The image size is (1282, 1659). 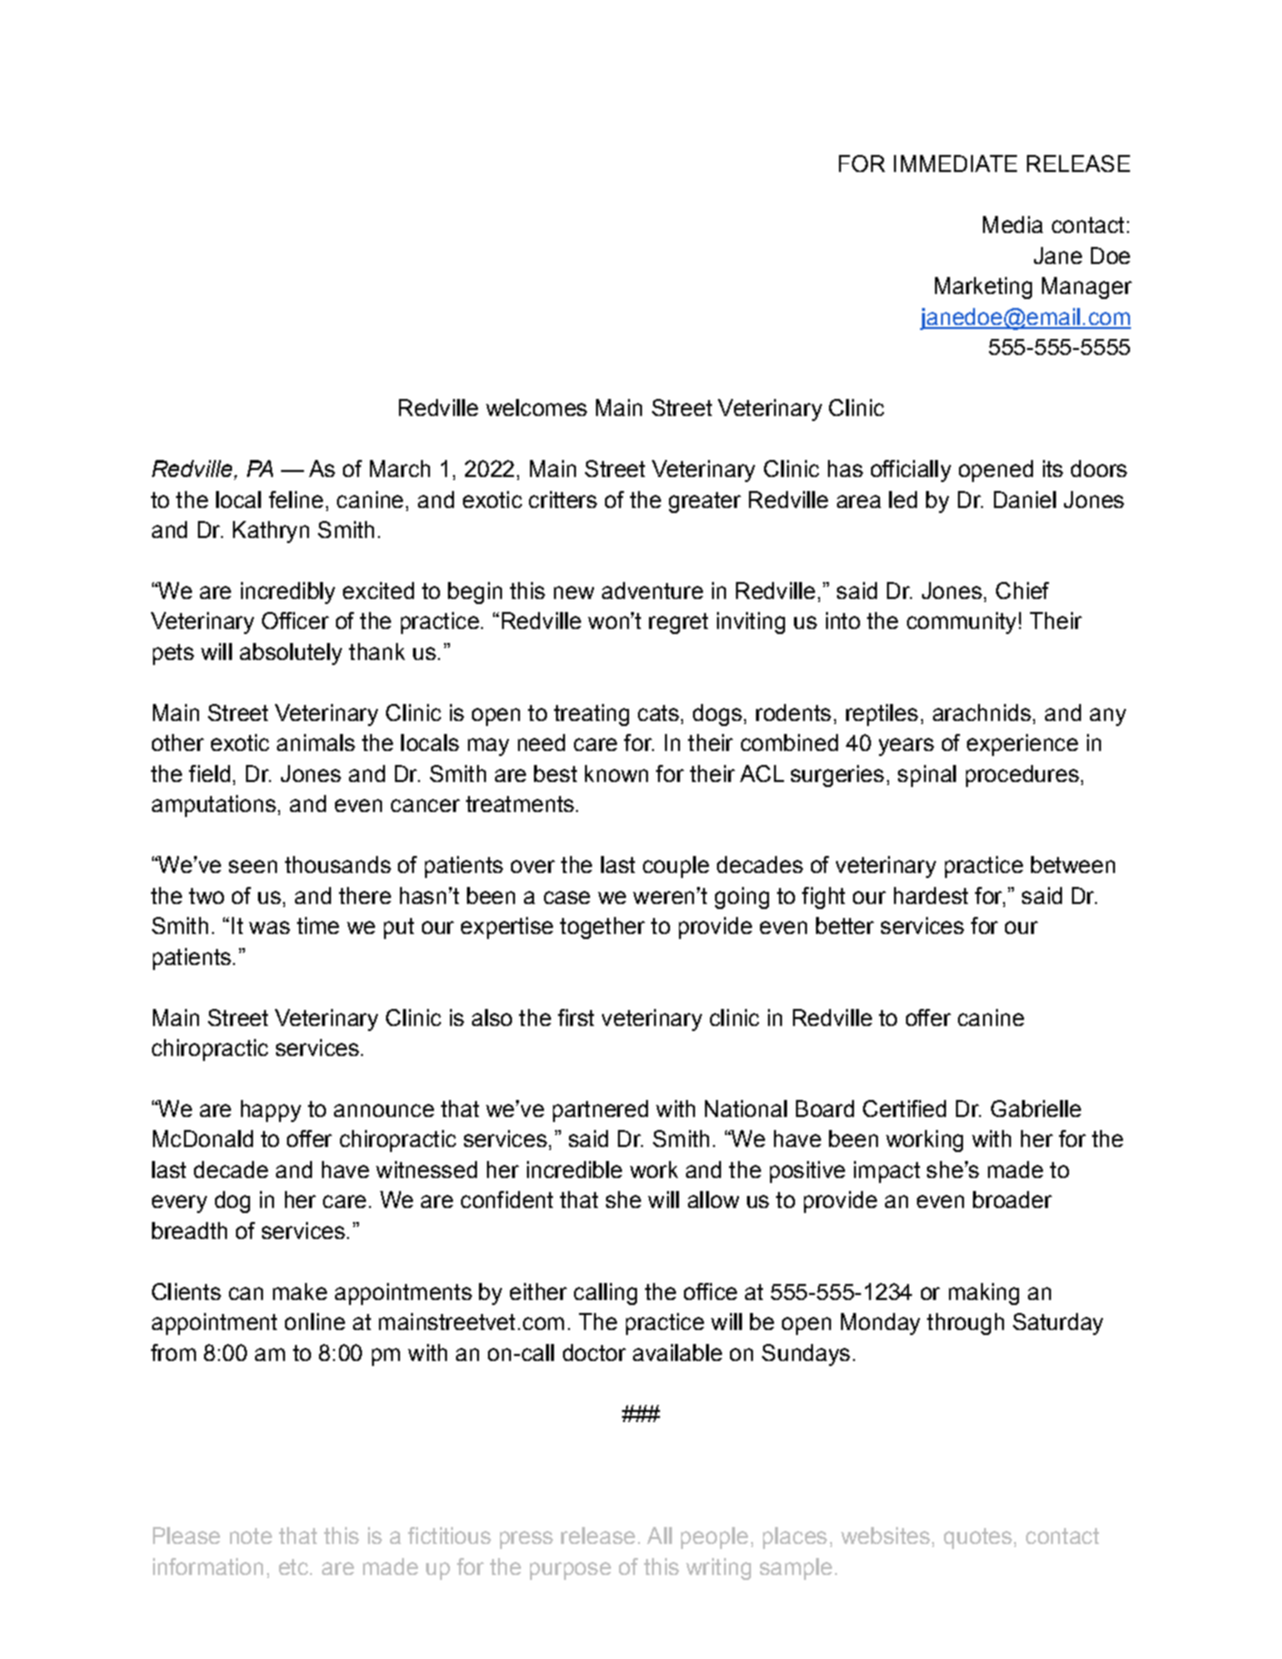 What do you see at coordinates (983, 288) in the screenshot?
I see `Marketing` at bounding box center [983, 288].
